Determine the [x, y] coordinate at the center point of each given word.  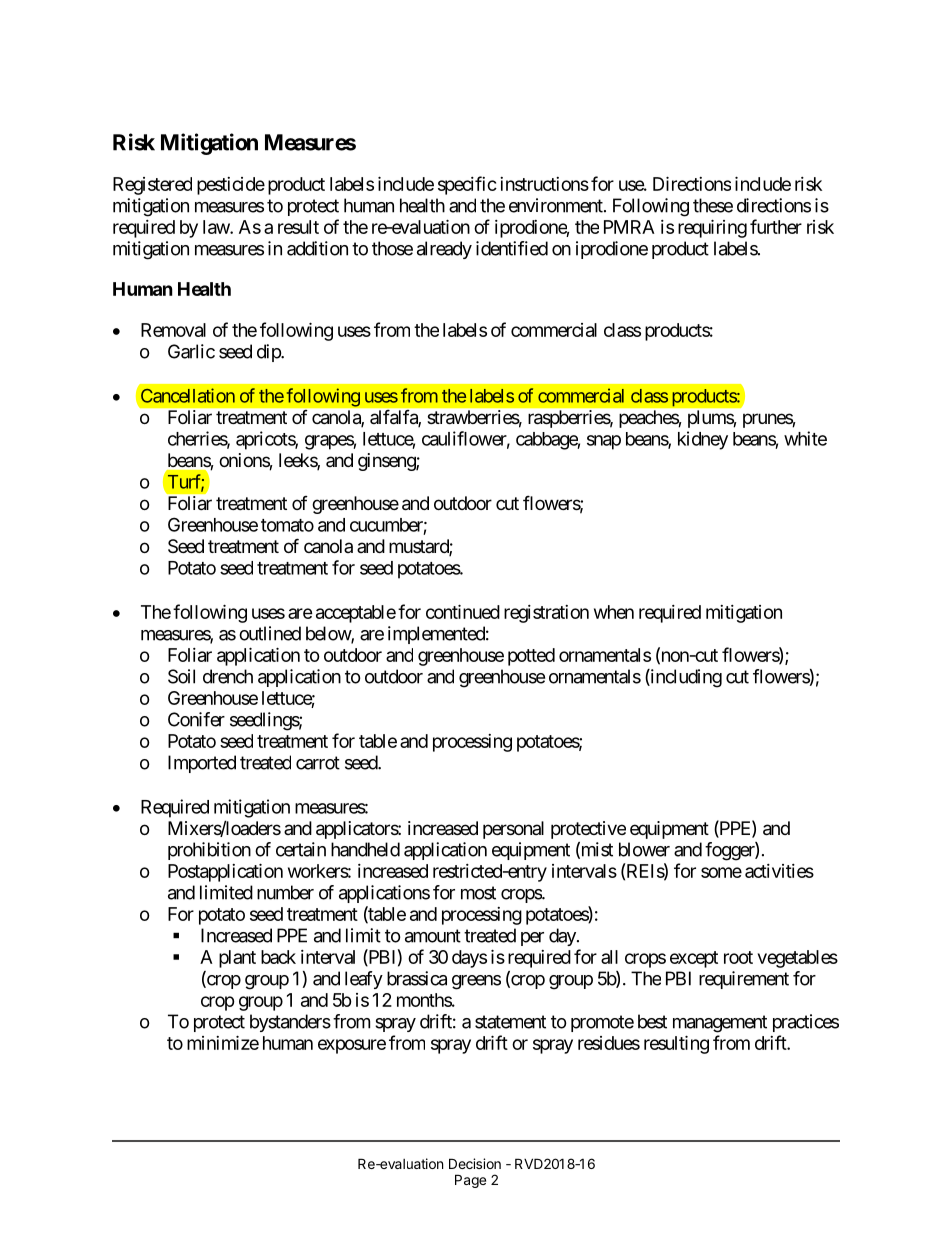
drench [228, 676]
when [614, 612]
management [720, 1024]
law [217, 227]
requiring [712, 228]
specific [467, 185]
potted [531, 657]
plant [237, 959]
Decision [475, 1163]
